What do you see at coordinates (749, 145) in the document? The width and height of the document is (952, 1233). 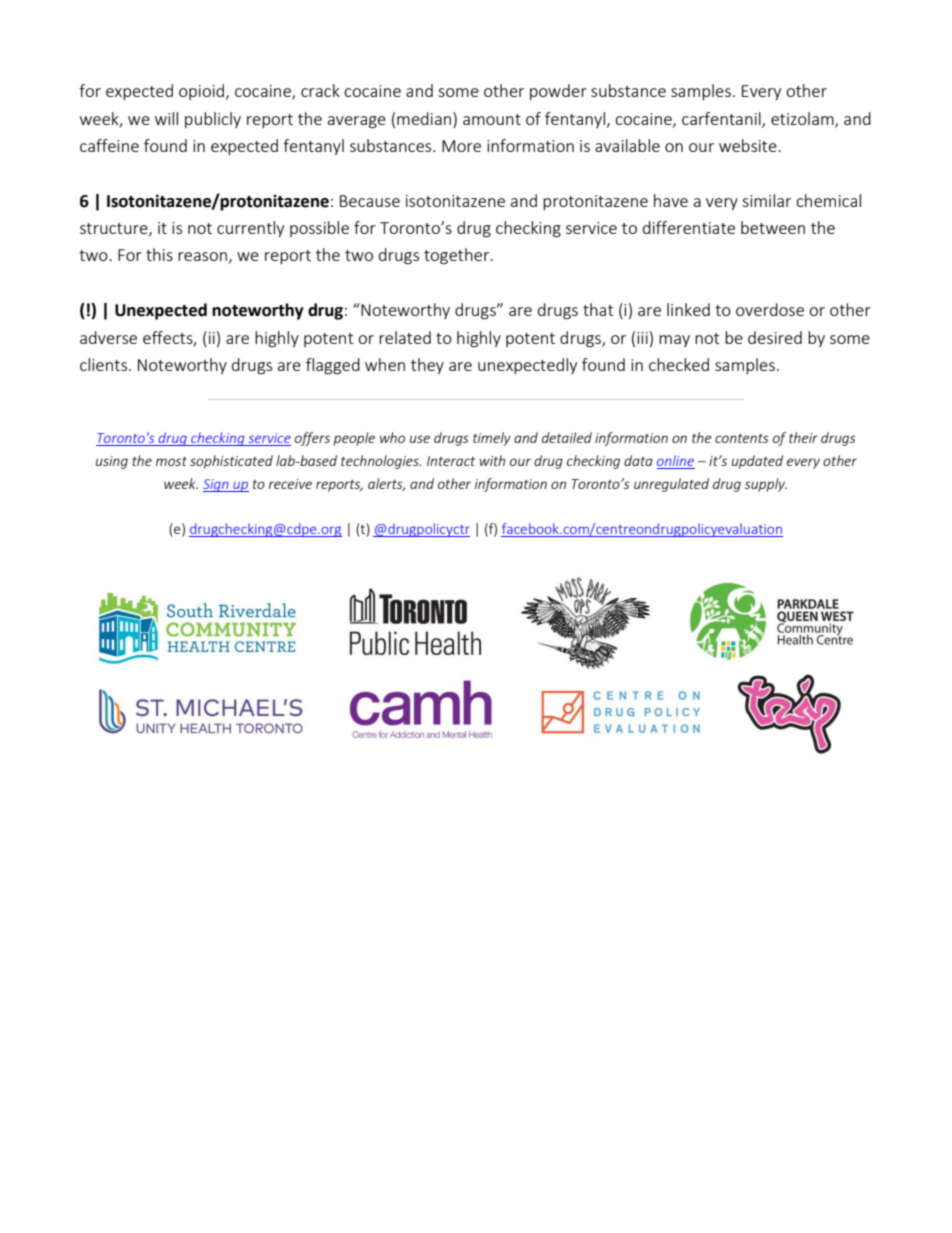 I see `website` at bounding box center [749, 145].
